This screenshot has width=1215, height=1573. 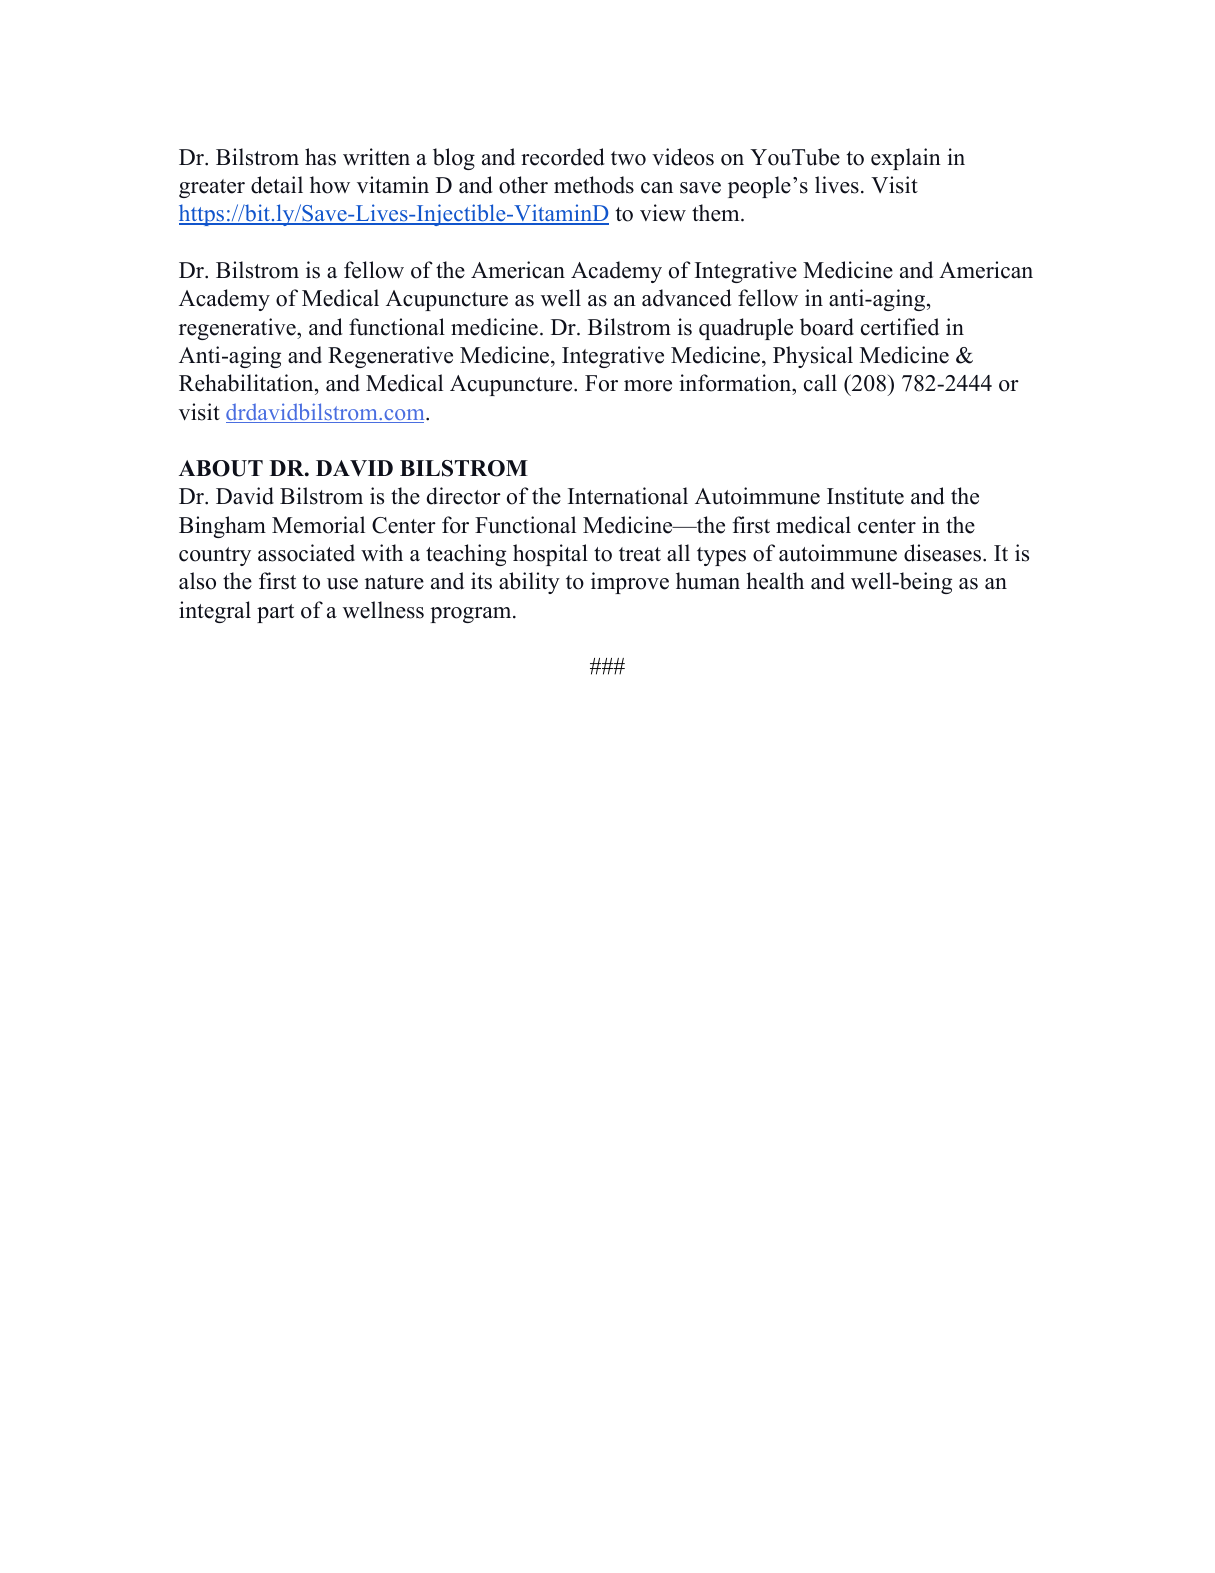 What do you see at coordinates (212, 188) in the screenshot?
I see `greater` at bounding box center [212, 188].
